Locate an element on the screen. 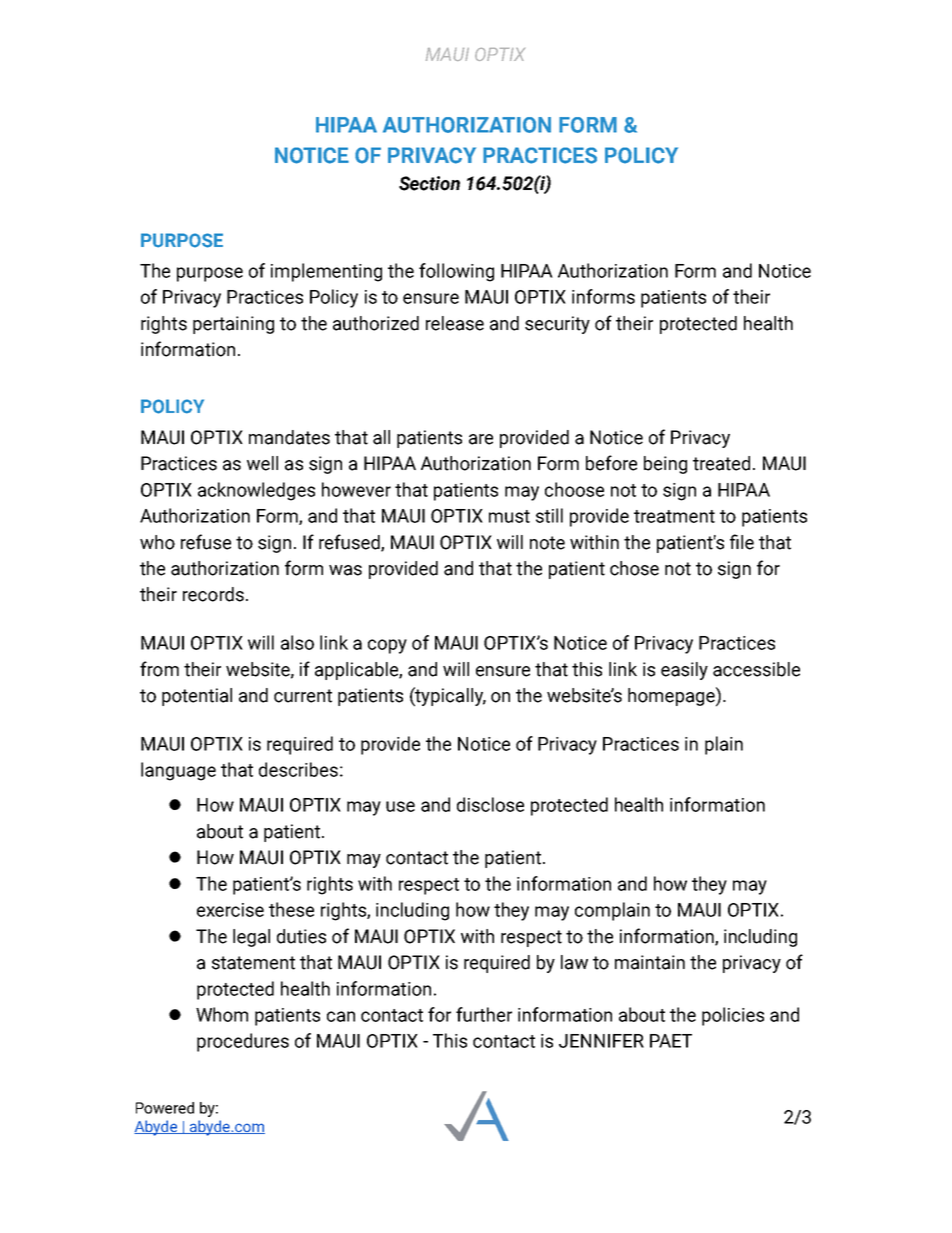 The image size is (952, 1233). easily is located at coordinates (684, 671).
